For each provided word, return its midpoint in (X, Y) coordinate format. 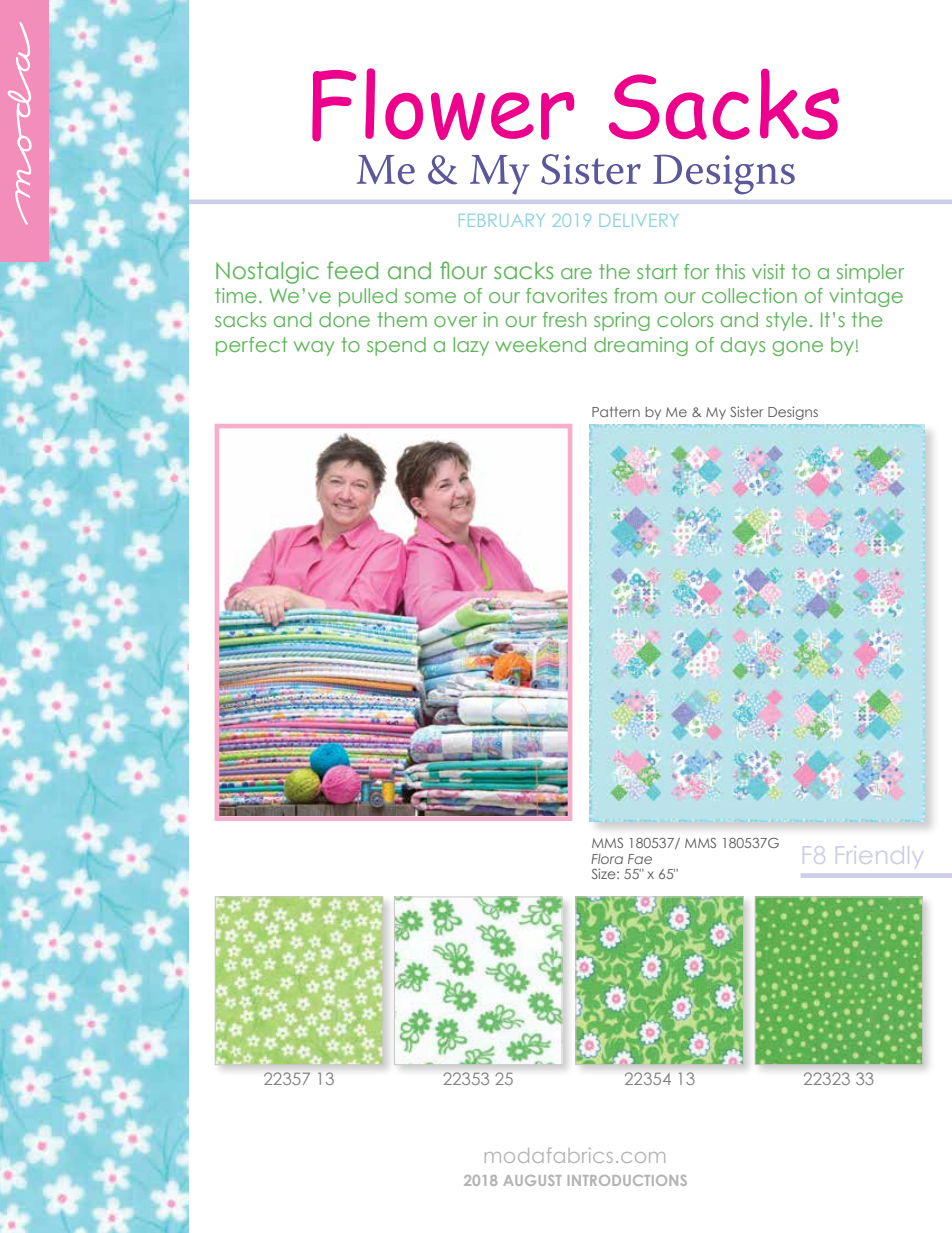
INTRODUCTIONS (627, 1180)
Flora (607, 859)
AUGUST (532, 1180)
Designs (793, 413)
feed (352, 270)
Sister (746, 411)
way (314, 348)
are (576, 273)
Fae (640, 859)
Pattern (616, 412)
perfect (251, 346)
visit (768, 271)
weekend (540, 344)
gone (797, 348)
